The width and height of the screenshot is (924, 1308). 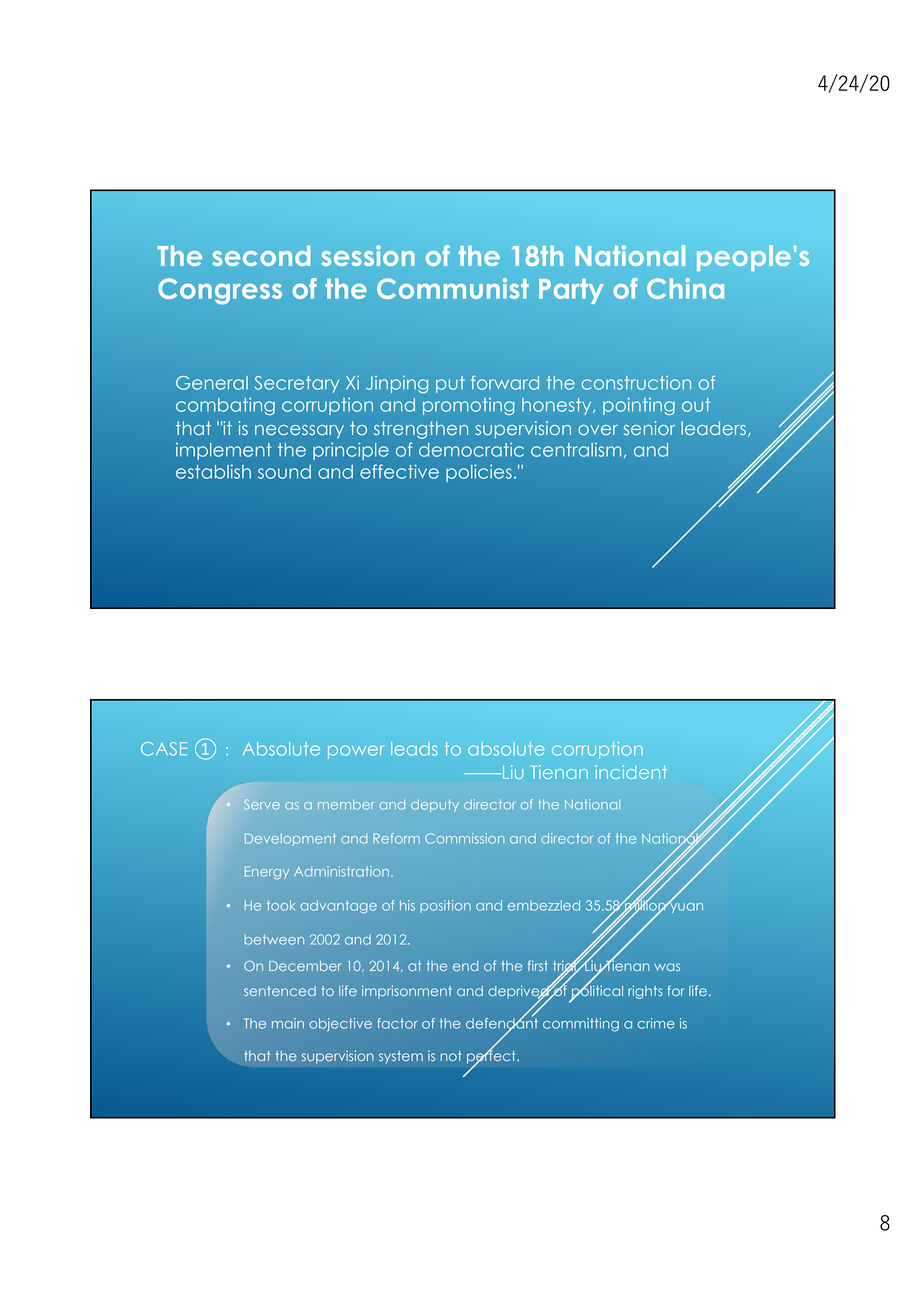 I want to click on main, so click(x=288, y=1023).
